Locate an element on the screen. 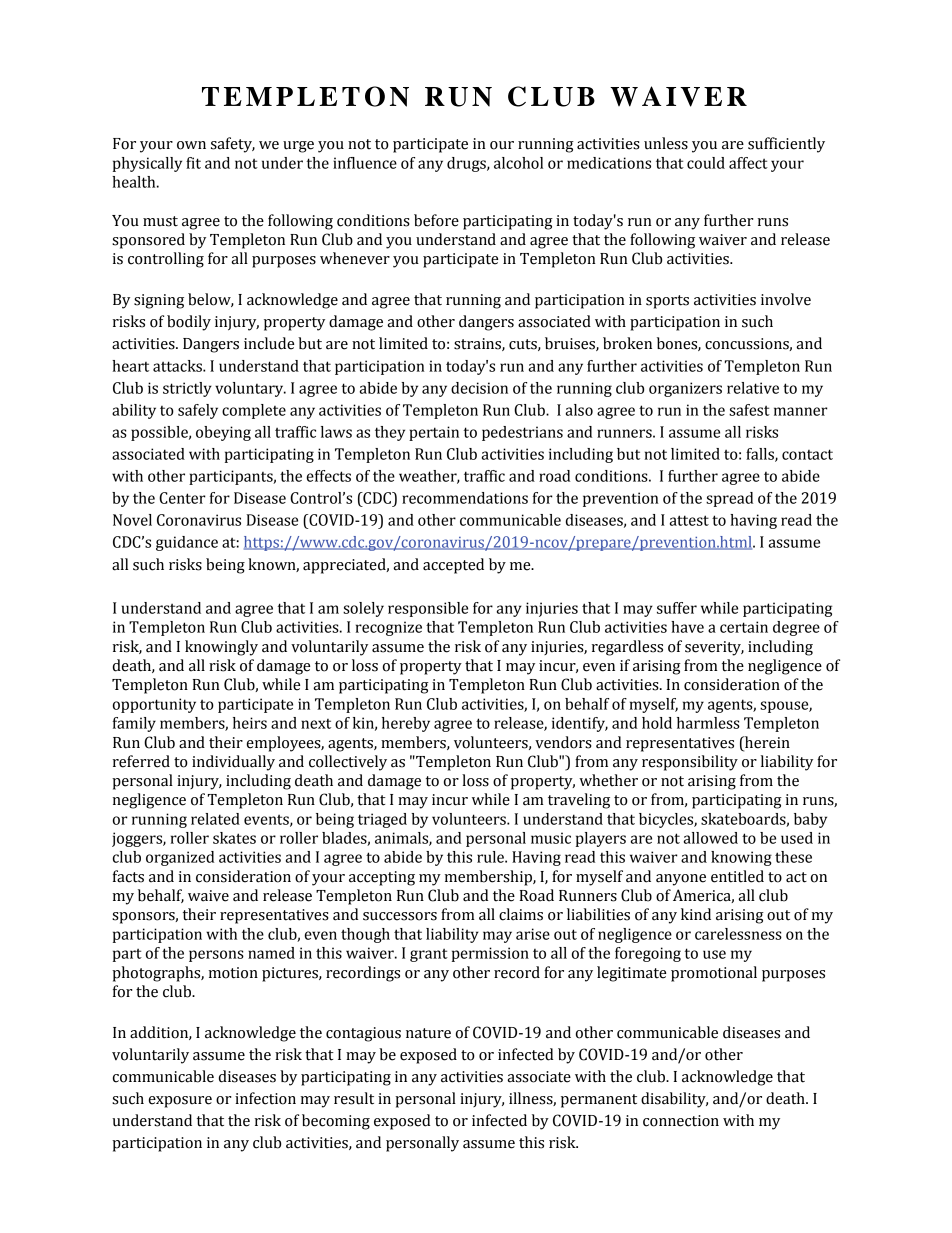 This screenshot has height=1233, width=952. alcohol is located at coordinates (518, 163).
